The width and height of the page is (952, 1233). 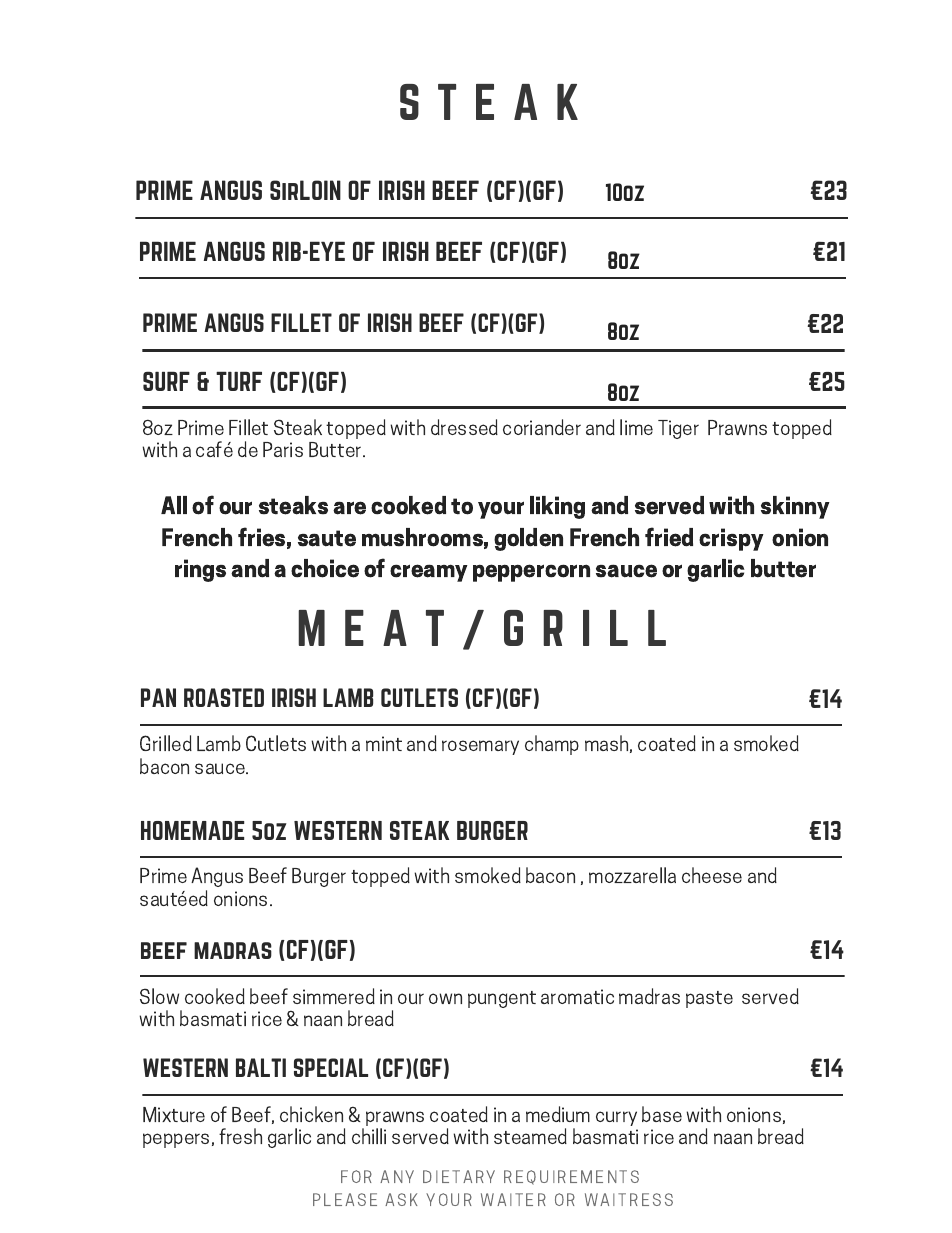 What do you see at coordinates (464, 427) in the page?
I see `dressed` at bounding box center [464, 427].
